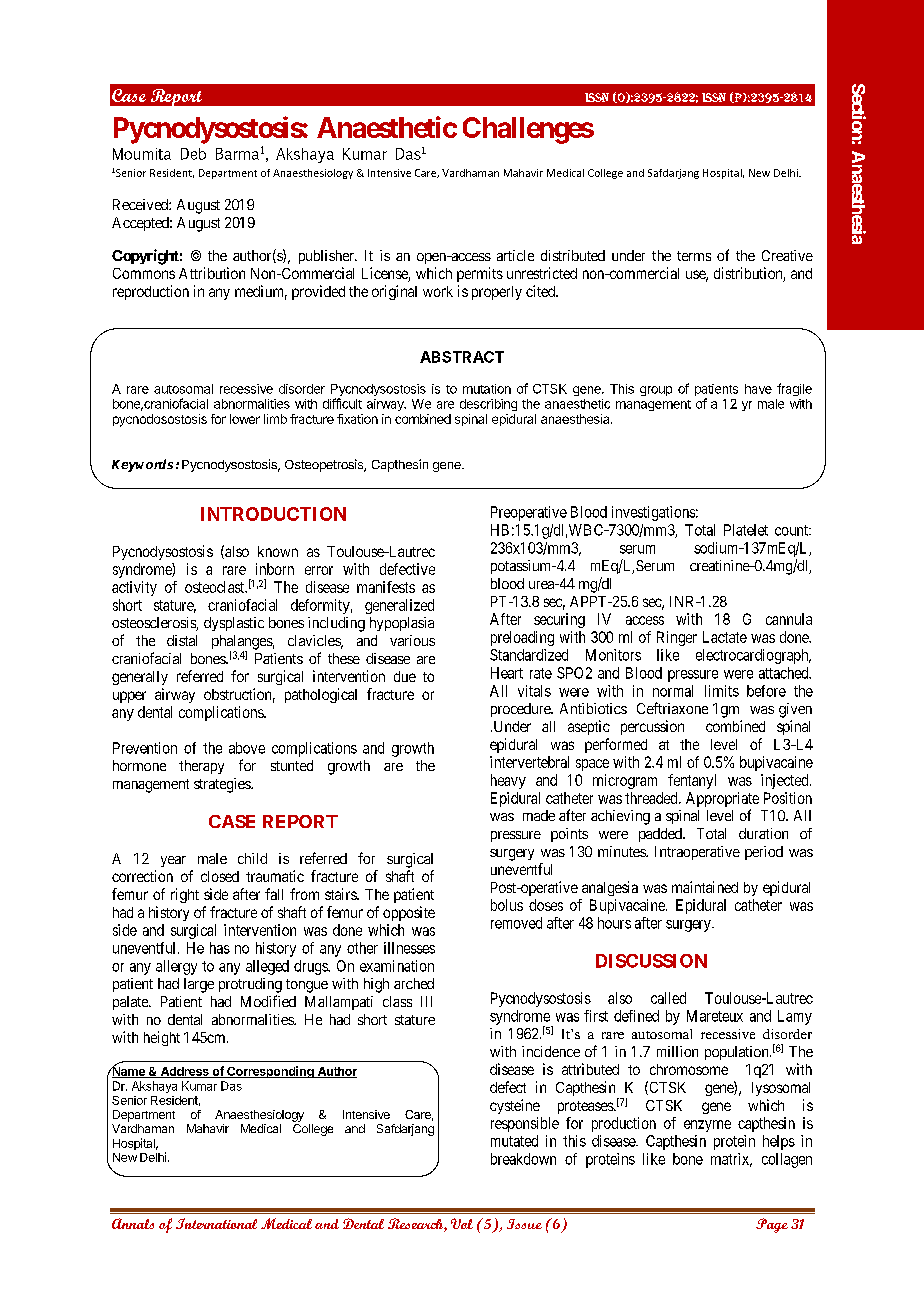 Image resolution: width=924 pixels, height=1308 pixels. Describe the element at coordinates (462, 1223) in the screenshot. I see `Vol` at that location.
